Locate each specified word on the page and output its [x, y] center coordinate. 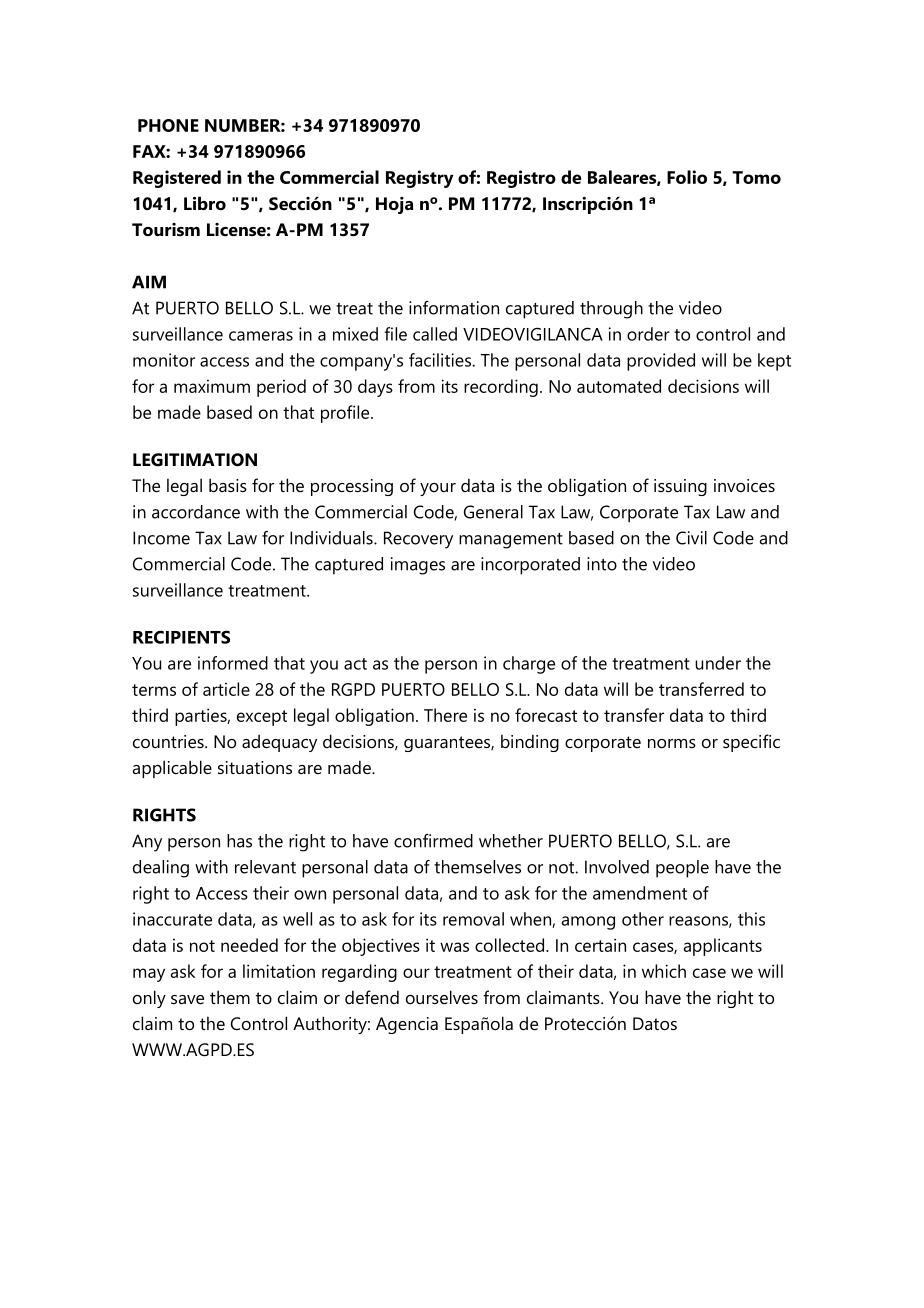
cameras [261, 336]
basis [228, 485]
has [239, 841]
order [648, 334]
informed [233, 663]
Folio [687, 177]
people [682, 869]
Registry [419, 179]
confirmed [433, 841]
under [718, 663]
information [454, 308]
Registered [177, 179]
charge [529, 665]
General [493, 512]
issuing [680, 487]
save [187, 999]
